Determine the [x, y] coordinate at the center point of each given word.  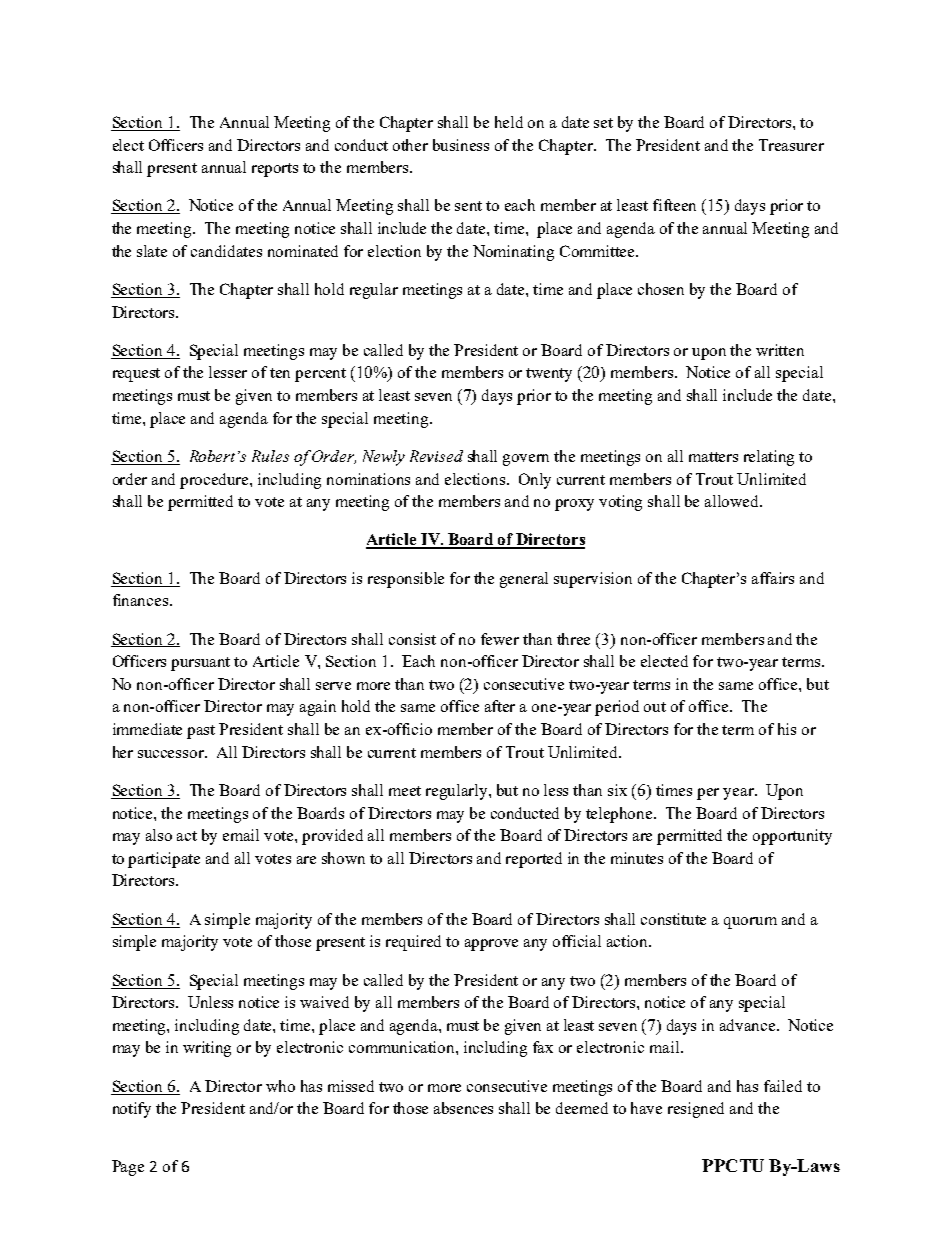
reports [275, 170]
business [461, 145]
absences [463, 1108]
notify [132, 1110]
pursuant [200, 664]
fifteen [674, 205]
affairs [773, 578]
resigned [696, 1110]
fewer [500, 639]
